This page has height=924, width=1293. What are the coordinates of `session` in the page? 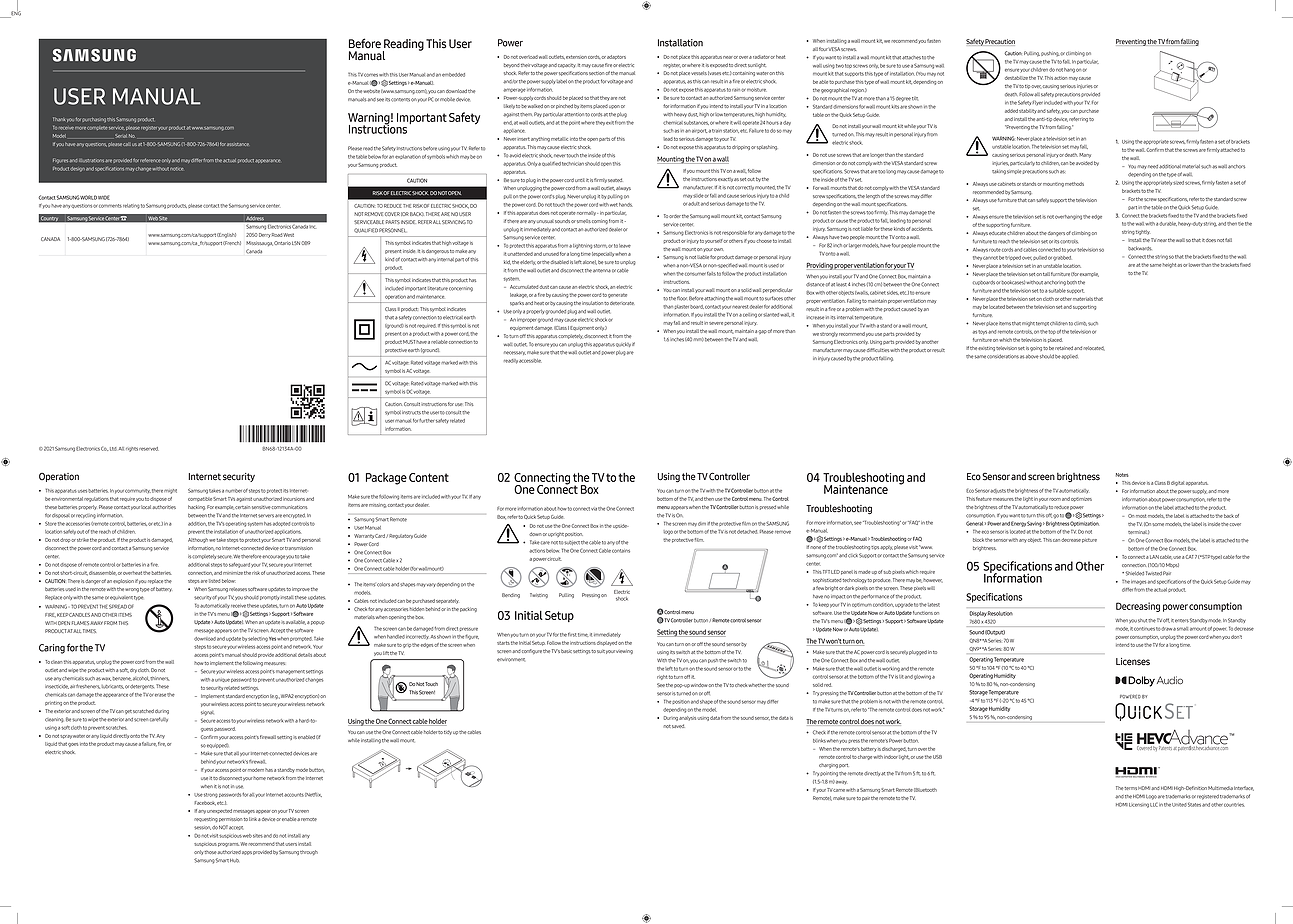 It's located at (202, 828).
